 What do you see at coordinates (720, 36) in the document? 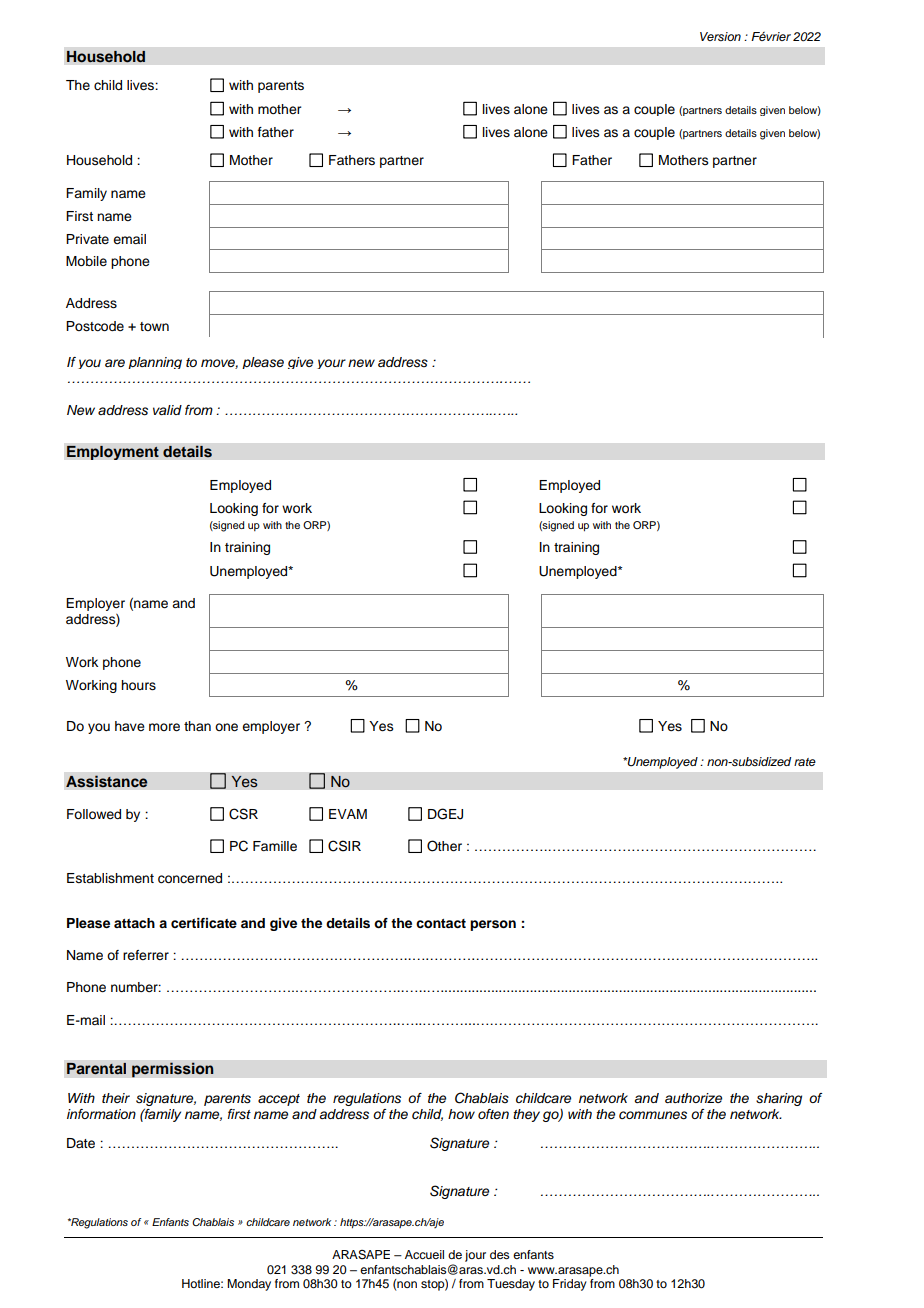
I see `Version` at bounding box center [720, 36].
